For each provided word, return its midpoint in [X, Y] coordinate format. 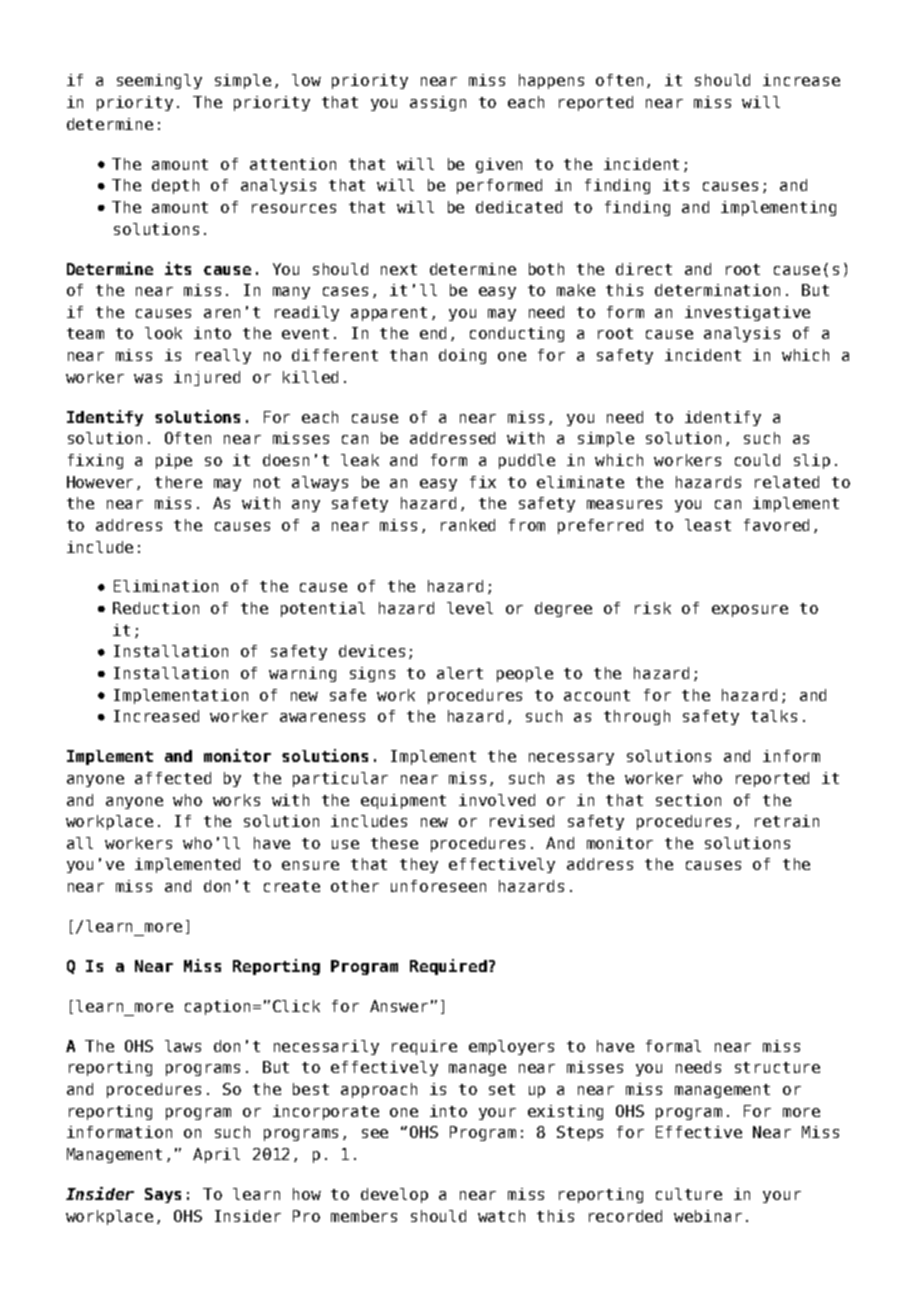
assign [438, 103]
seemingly [159, 81]
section [688, 800]
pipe [174, 461]
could [757, 460]
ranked [468, 525]
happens [551, 81]
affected [173, 778]
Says [163, 1195]
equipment [403, 801]
